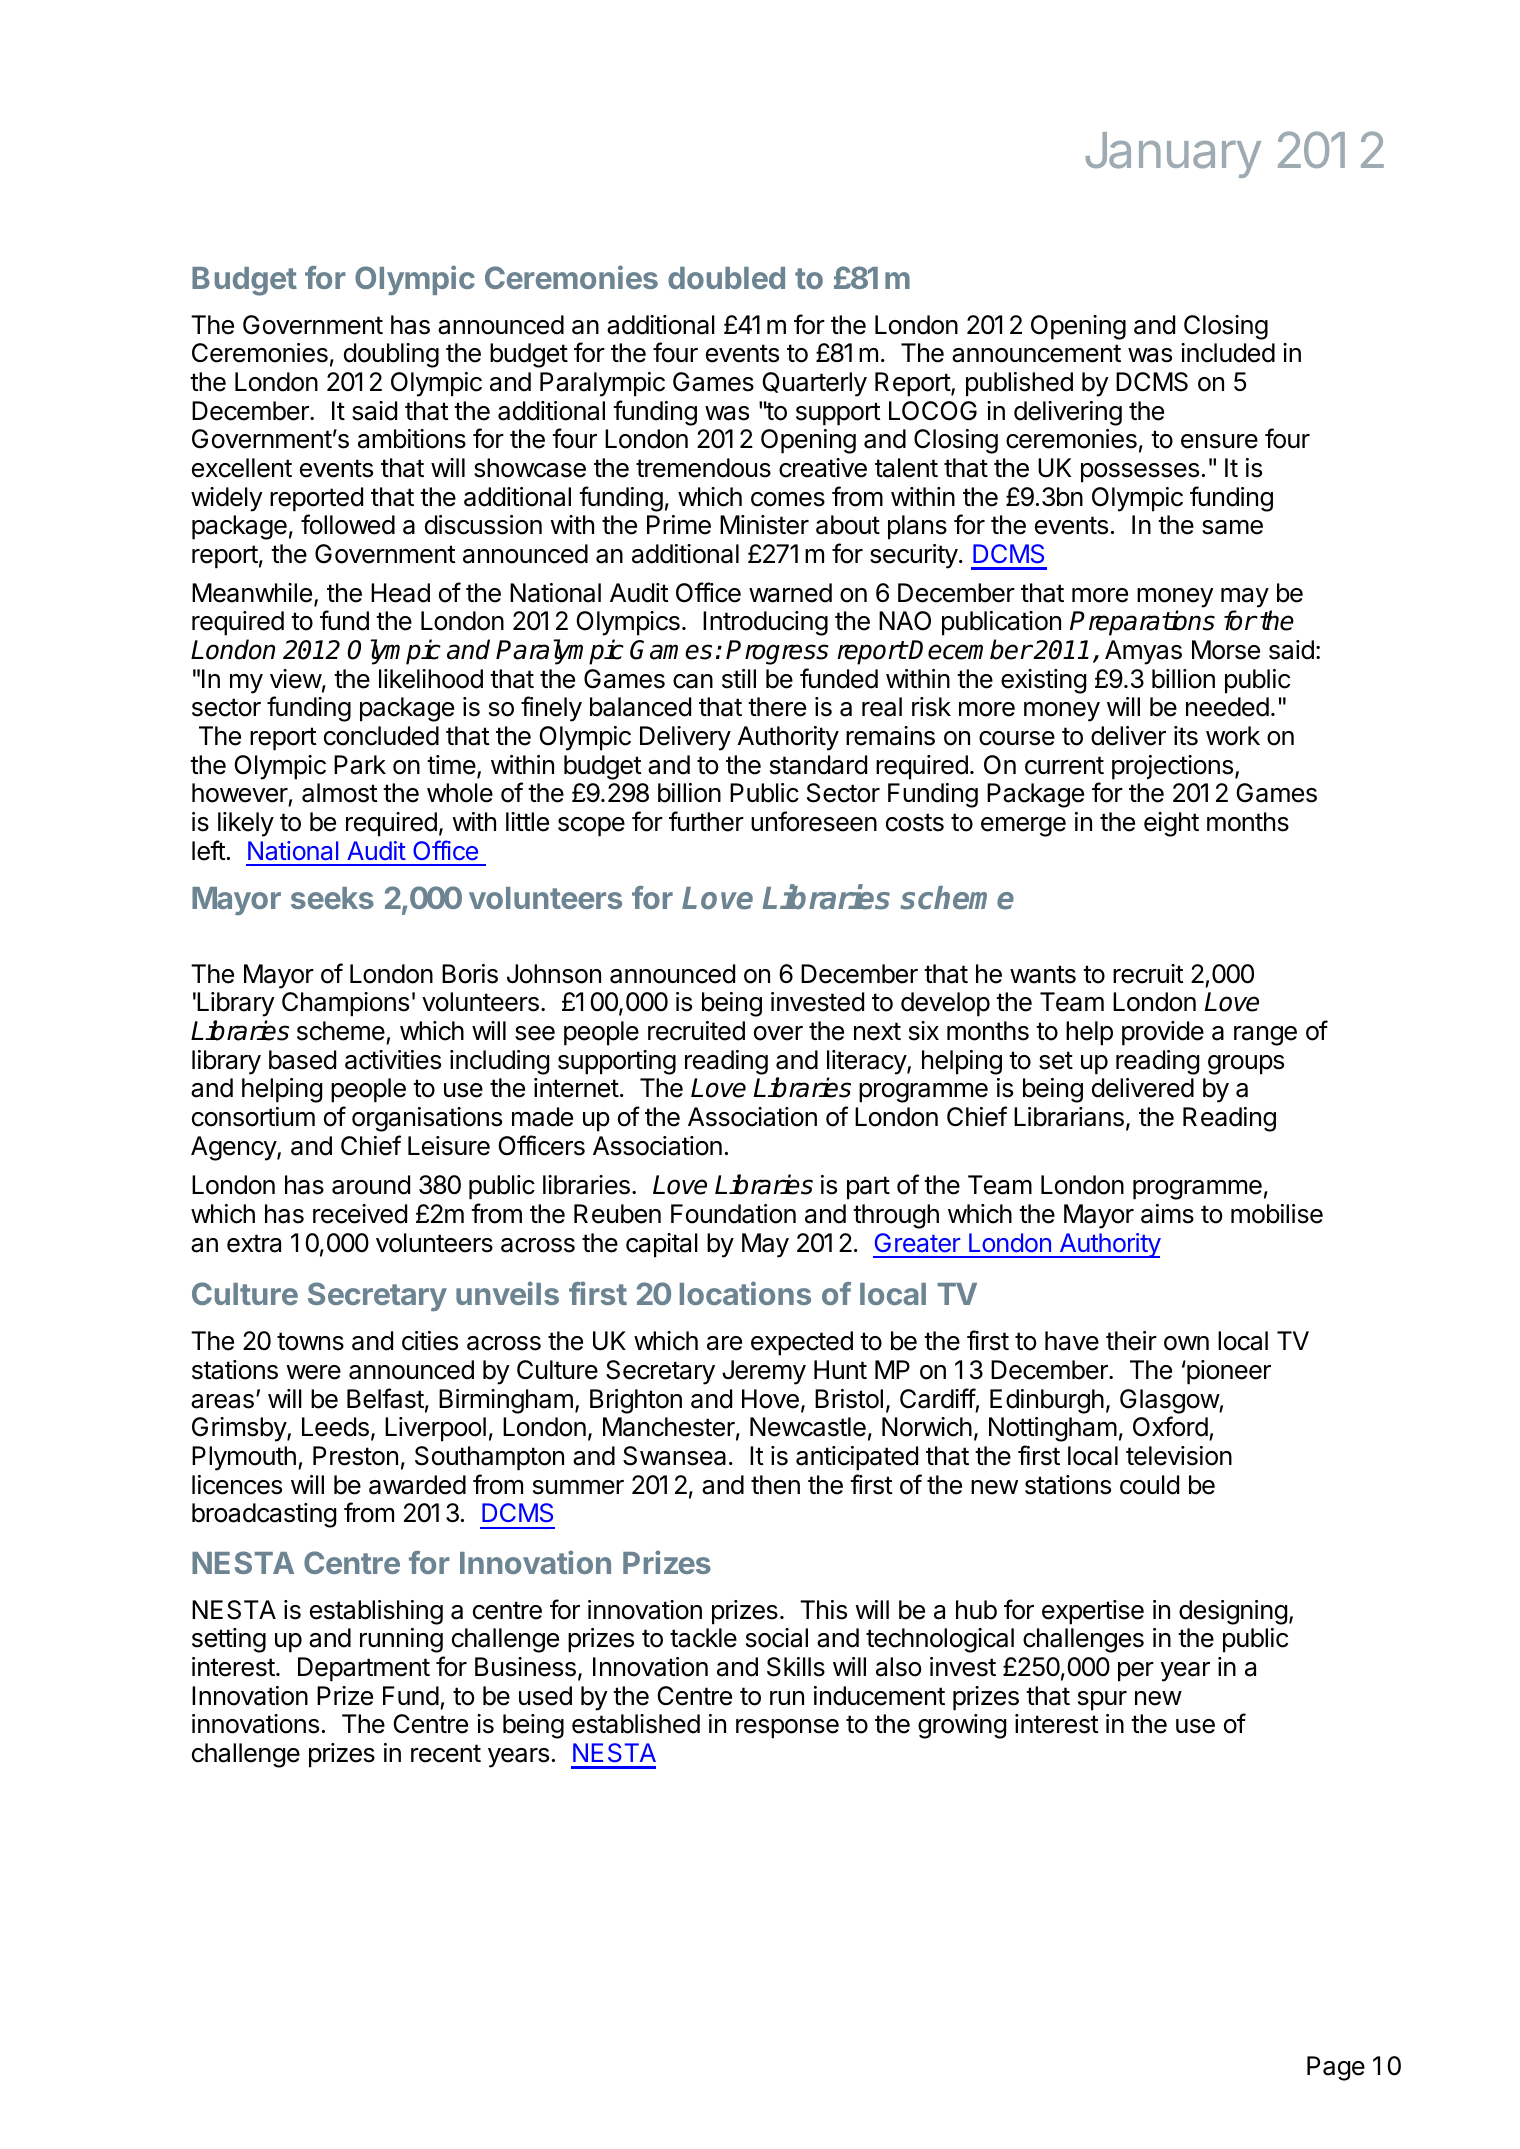 The image size is (1520, 2149). I want to click on designing, so click(1233, 1612).
